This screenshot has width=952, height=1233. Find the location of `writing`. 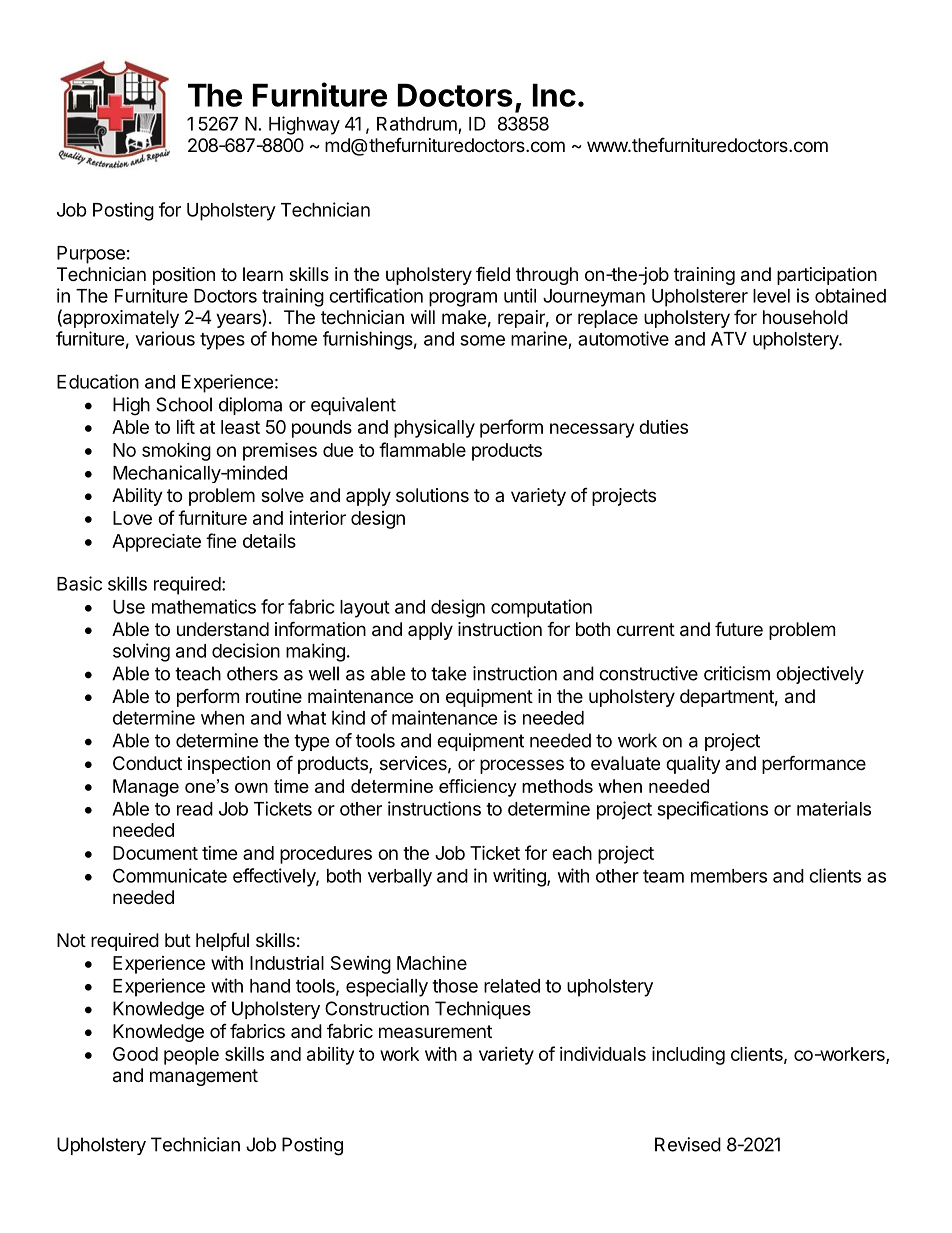

writing is located at coordinates (520, 877).
